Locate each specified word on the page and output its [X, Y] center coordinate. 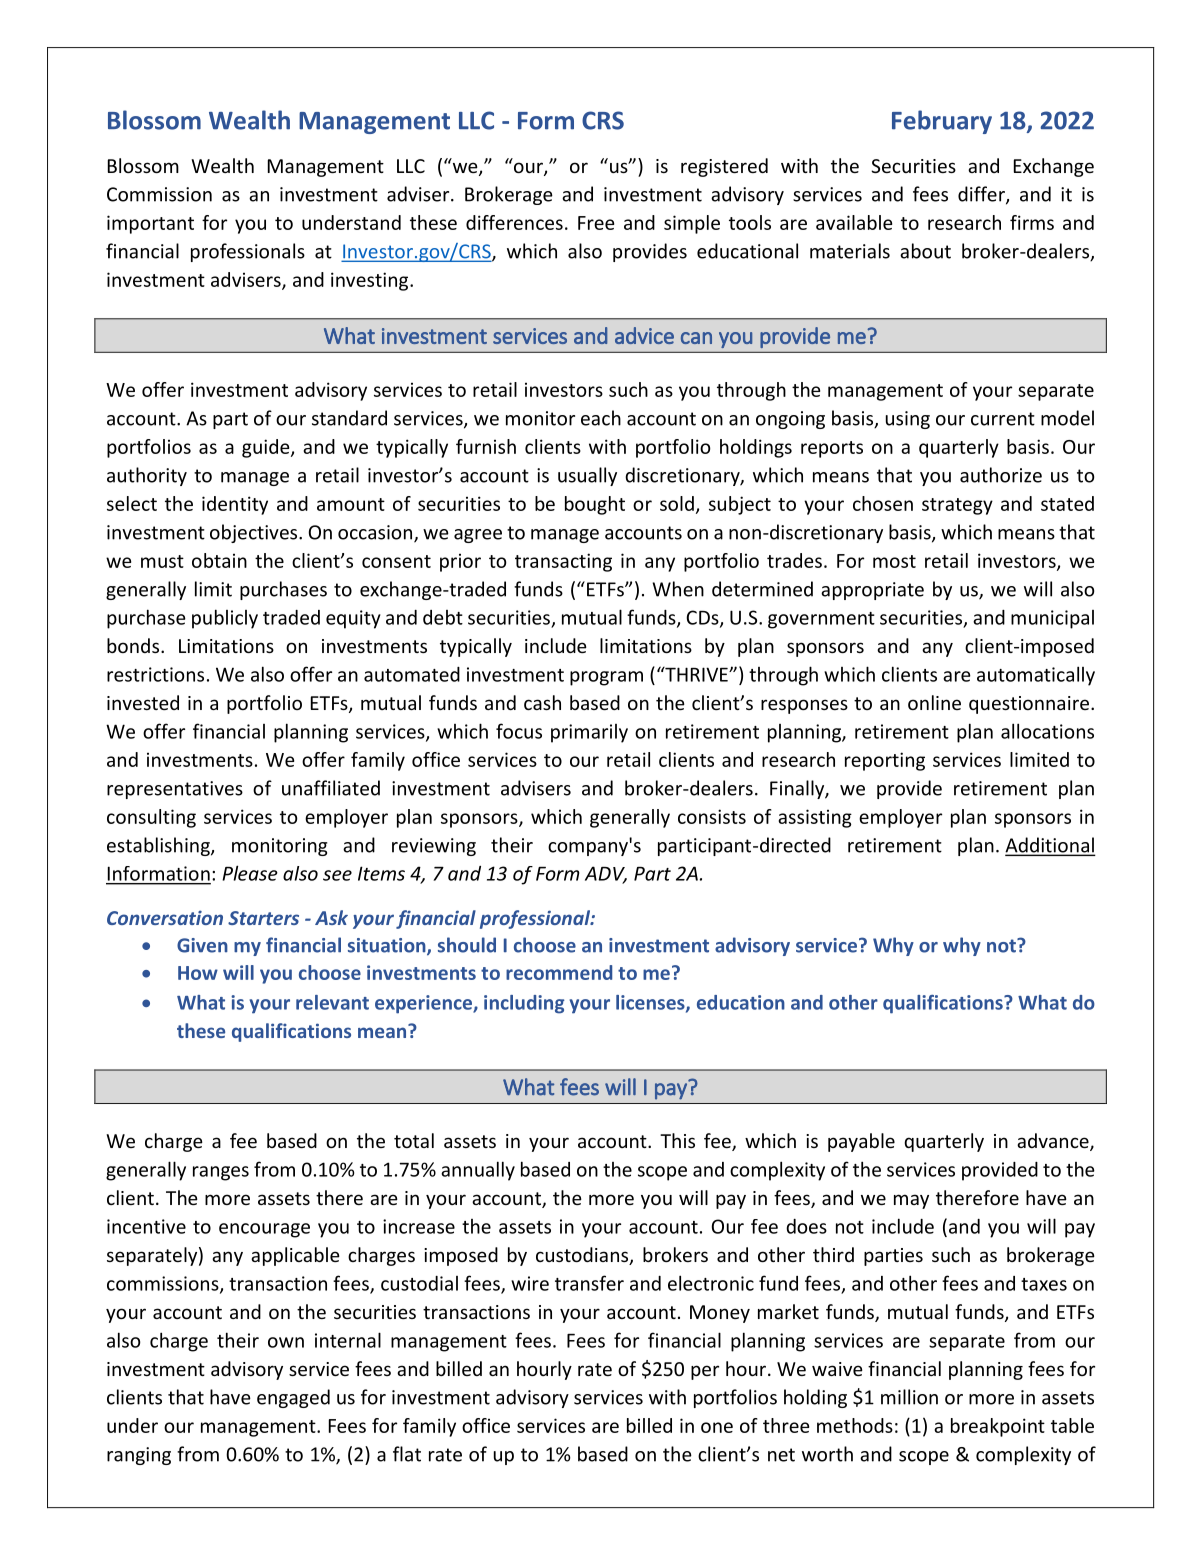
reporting [885, 761]
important [150, 224]
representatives [175, 790]
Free [596, 223]
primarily [589, 733]
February [942, 122]
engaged [293, 1398]
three [786, 1425]
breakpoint [998, 1427]
